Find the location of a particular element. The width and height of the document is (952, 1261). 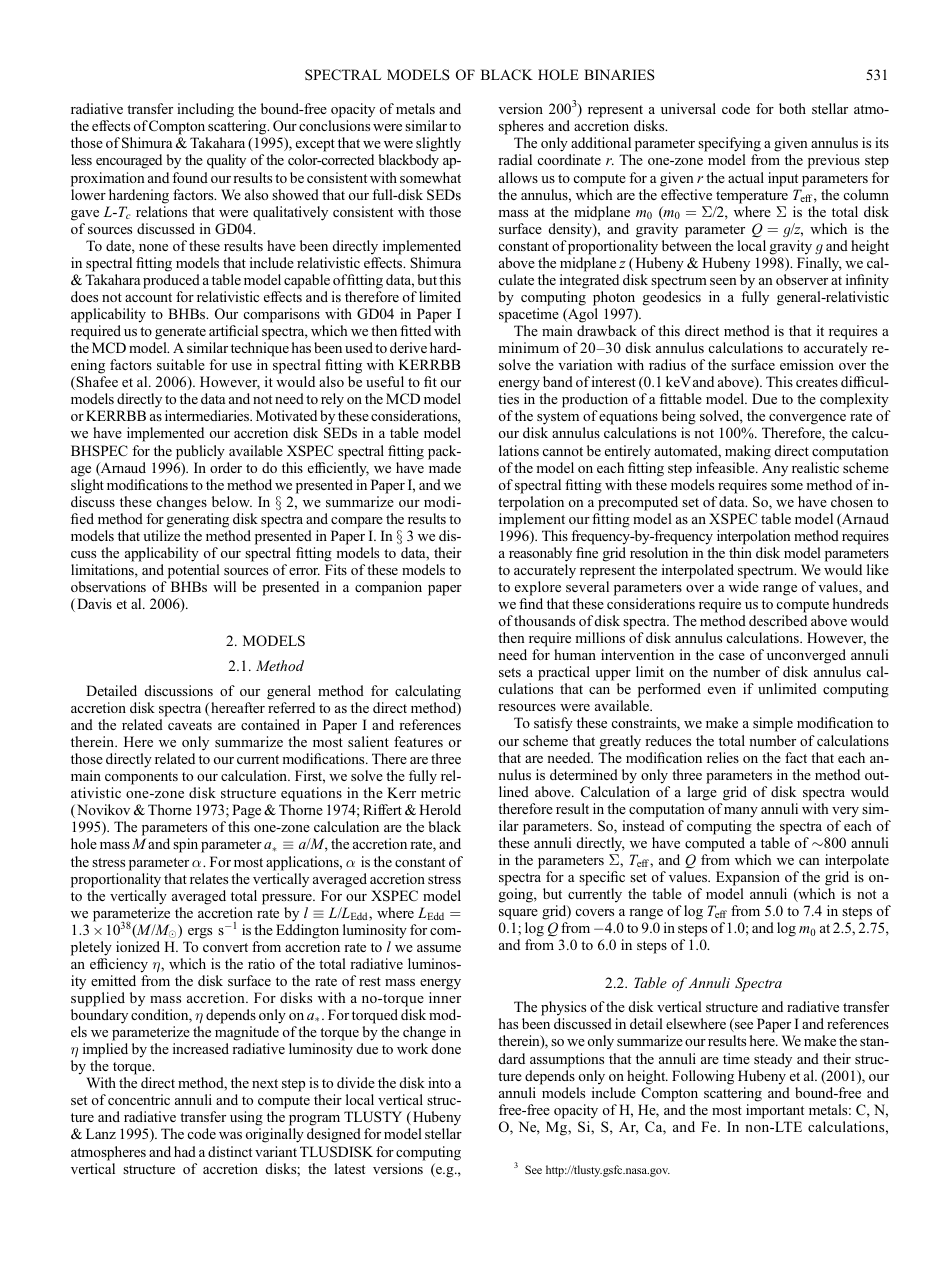

components is located at coordinates (141, 780).
